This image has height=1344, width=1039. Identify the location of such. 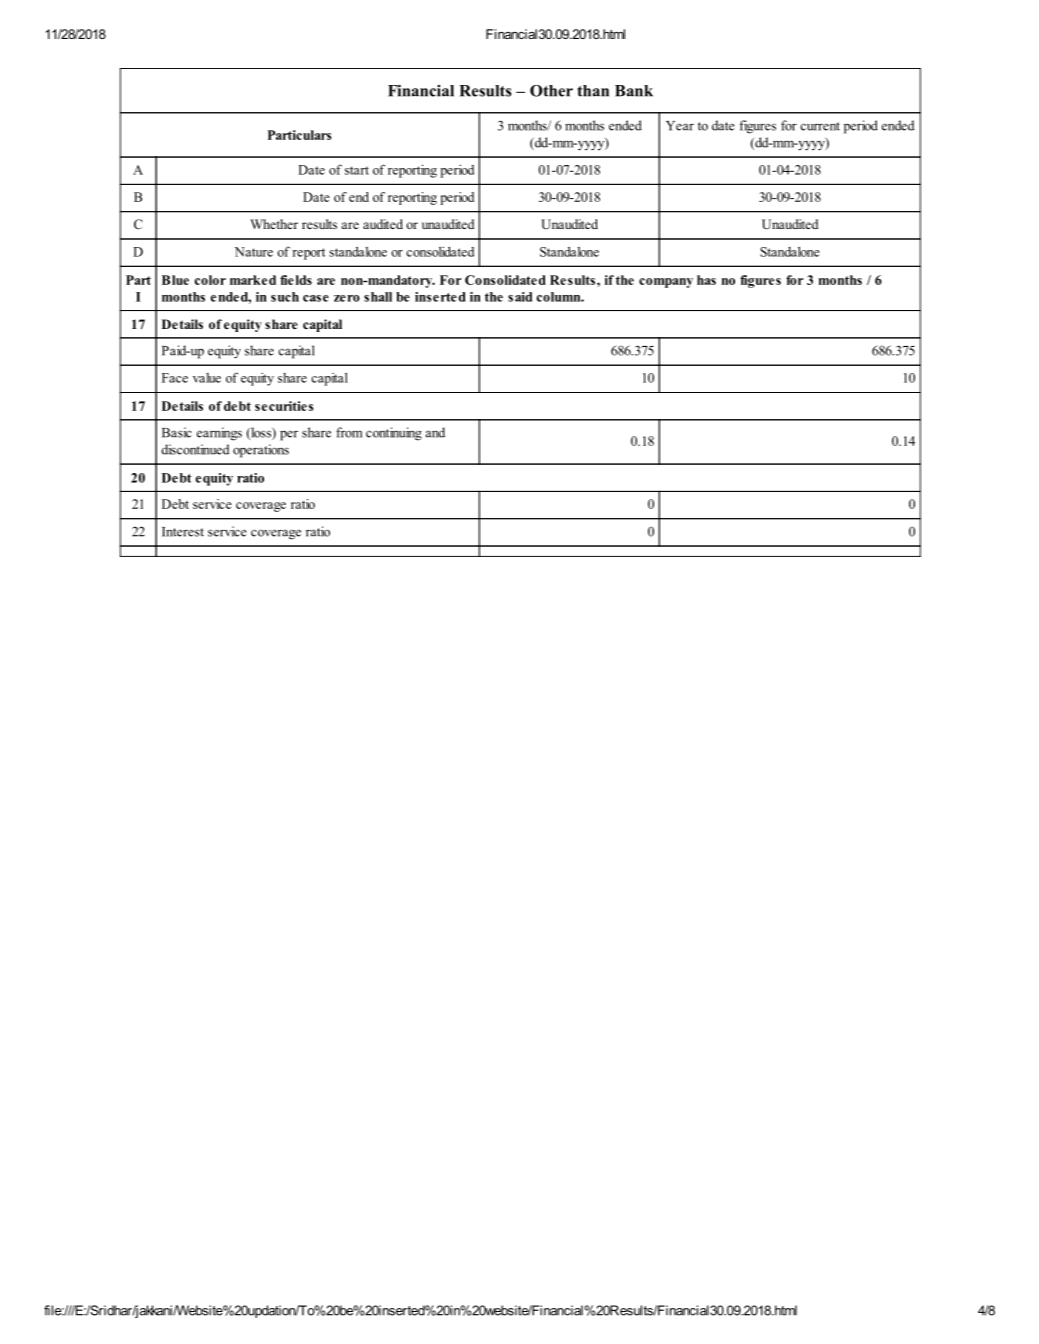
(285, 297).
